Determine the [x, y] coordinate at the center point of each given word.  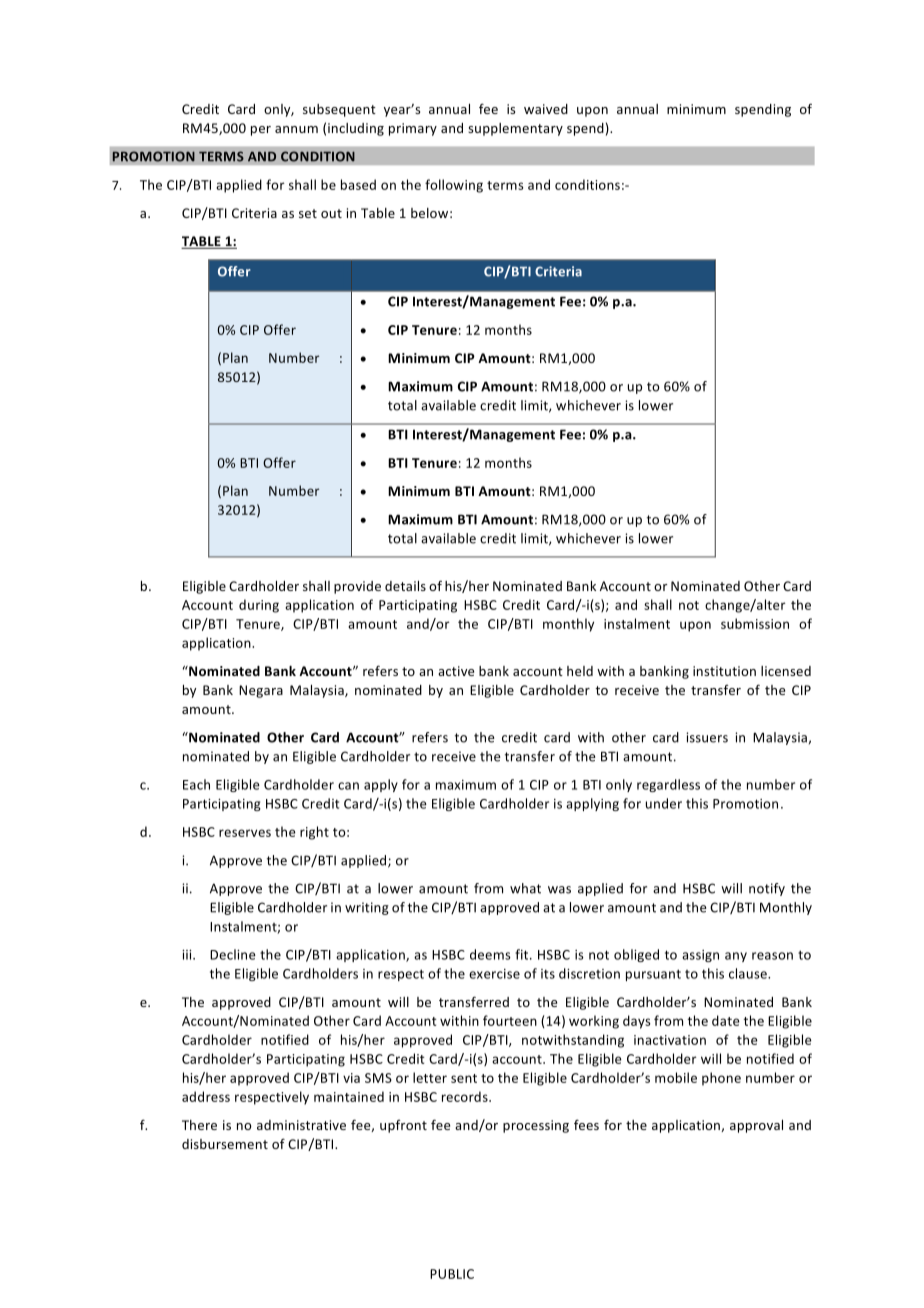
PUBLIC [452, 1274]
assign [700, 956]
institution [724, 671]
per [261, 131]
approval [756, 1126]
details [405, 586]
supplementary [515, 129]
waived [546, 109]
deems [490, 954]
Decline [233, 954]
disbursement [225, 1144]
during [259, 606]
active [456, 671]
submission [755, 623]
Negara [261, 691]
